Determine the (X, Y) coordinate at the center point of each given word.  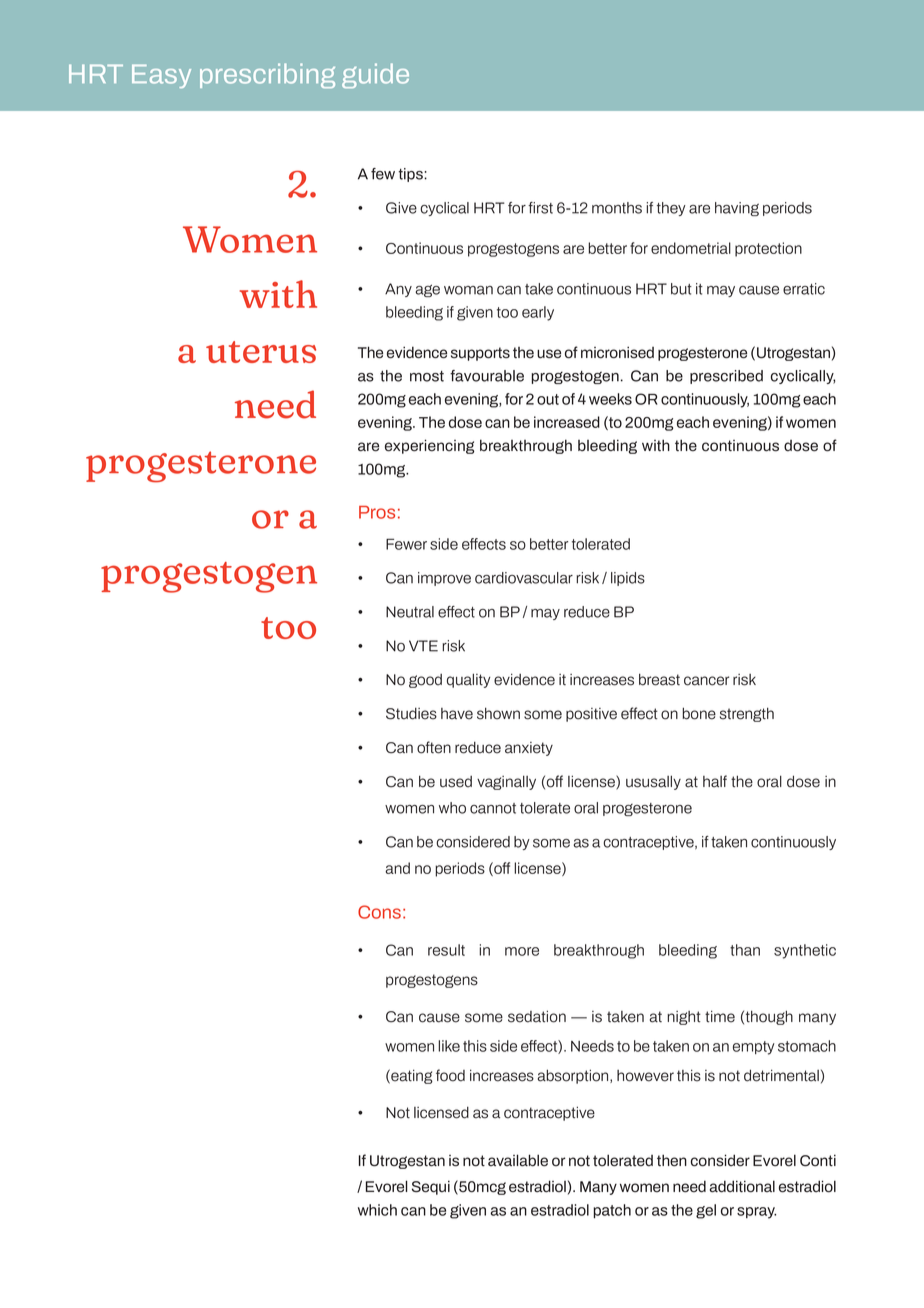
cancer (706, 681)
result (446, 950)
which (377, 1210)
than (745, 950)
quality (469, 680)
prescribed (726, 377)
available (518, 1160)
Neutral (410, 612)
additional (742, 1186)
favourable (487, 376)
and (397, 868)
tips (411, 175)
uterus (261, 352)
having (737, 209)
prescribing (267, 75)
